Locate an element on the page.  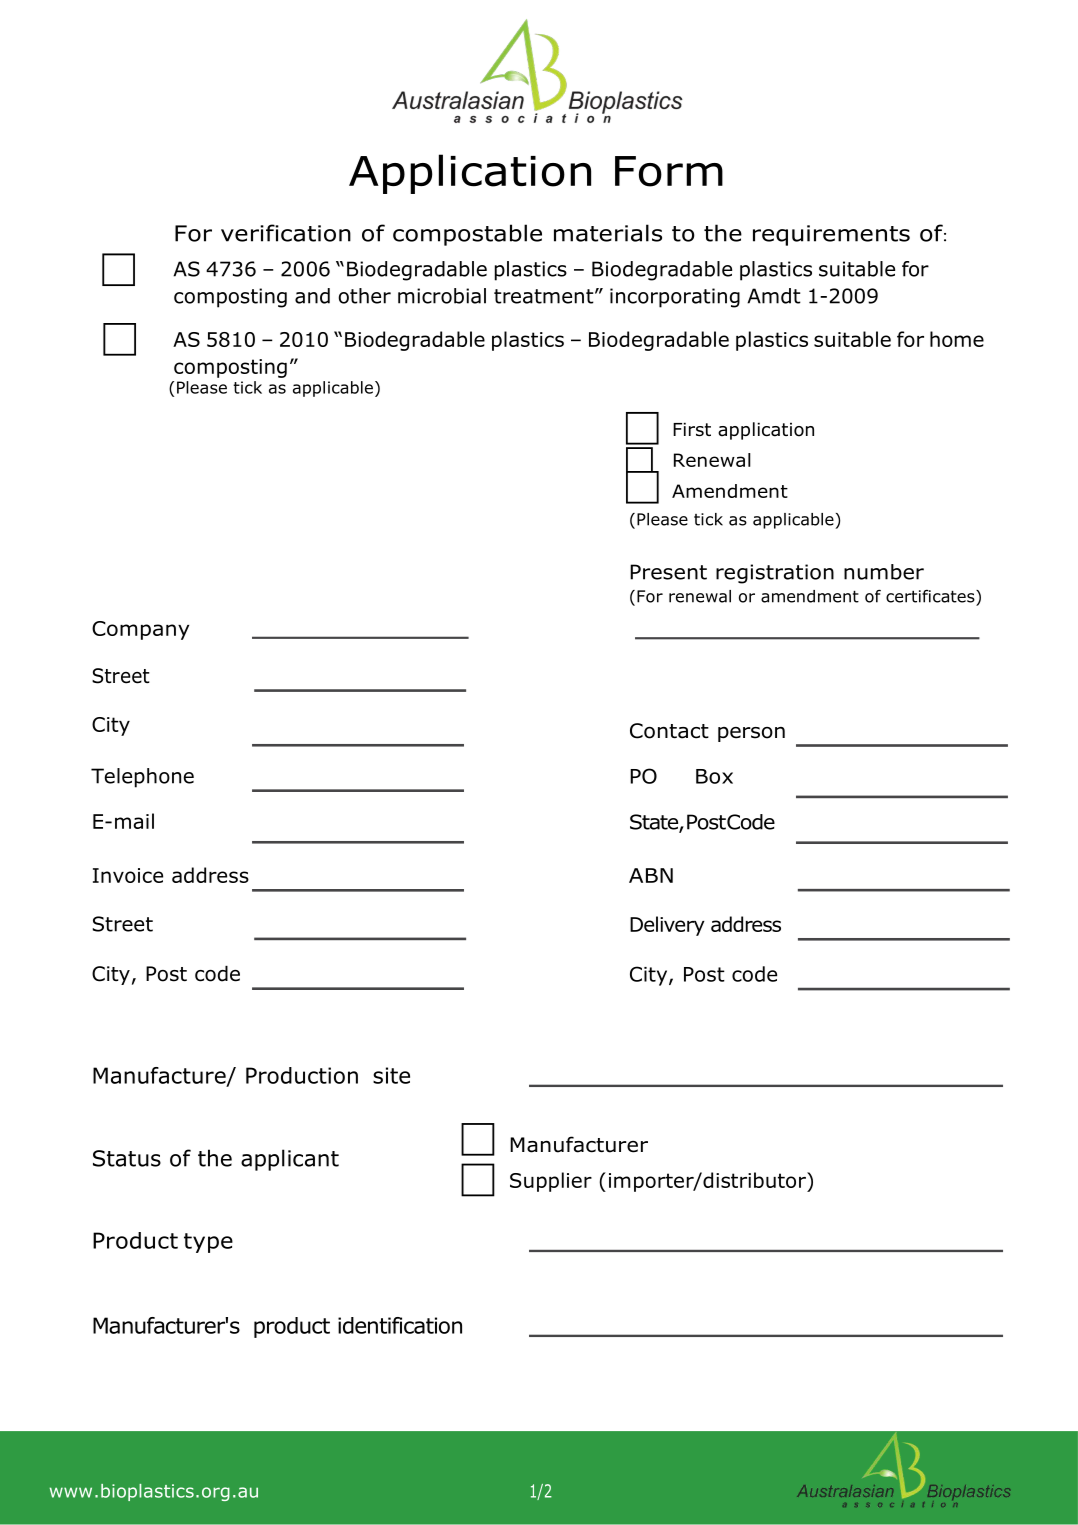
Invoice is located at coordinates (128, 875).
